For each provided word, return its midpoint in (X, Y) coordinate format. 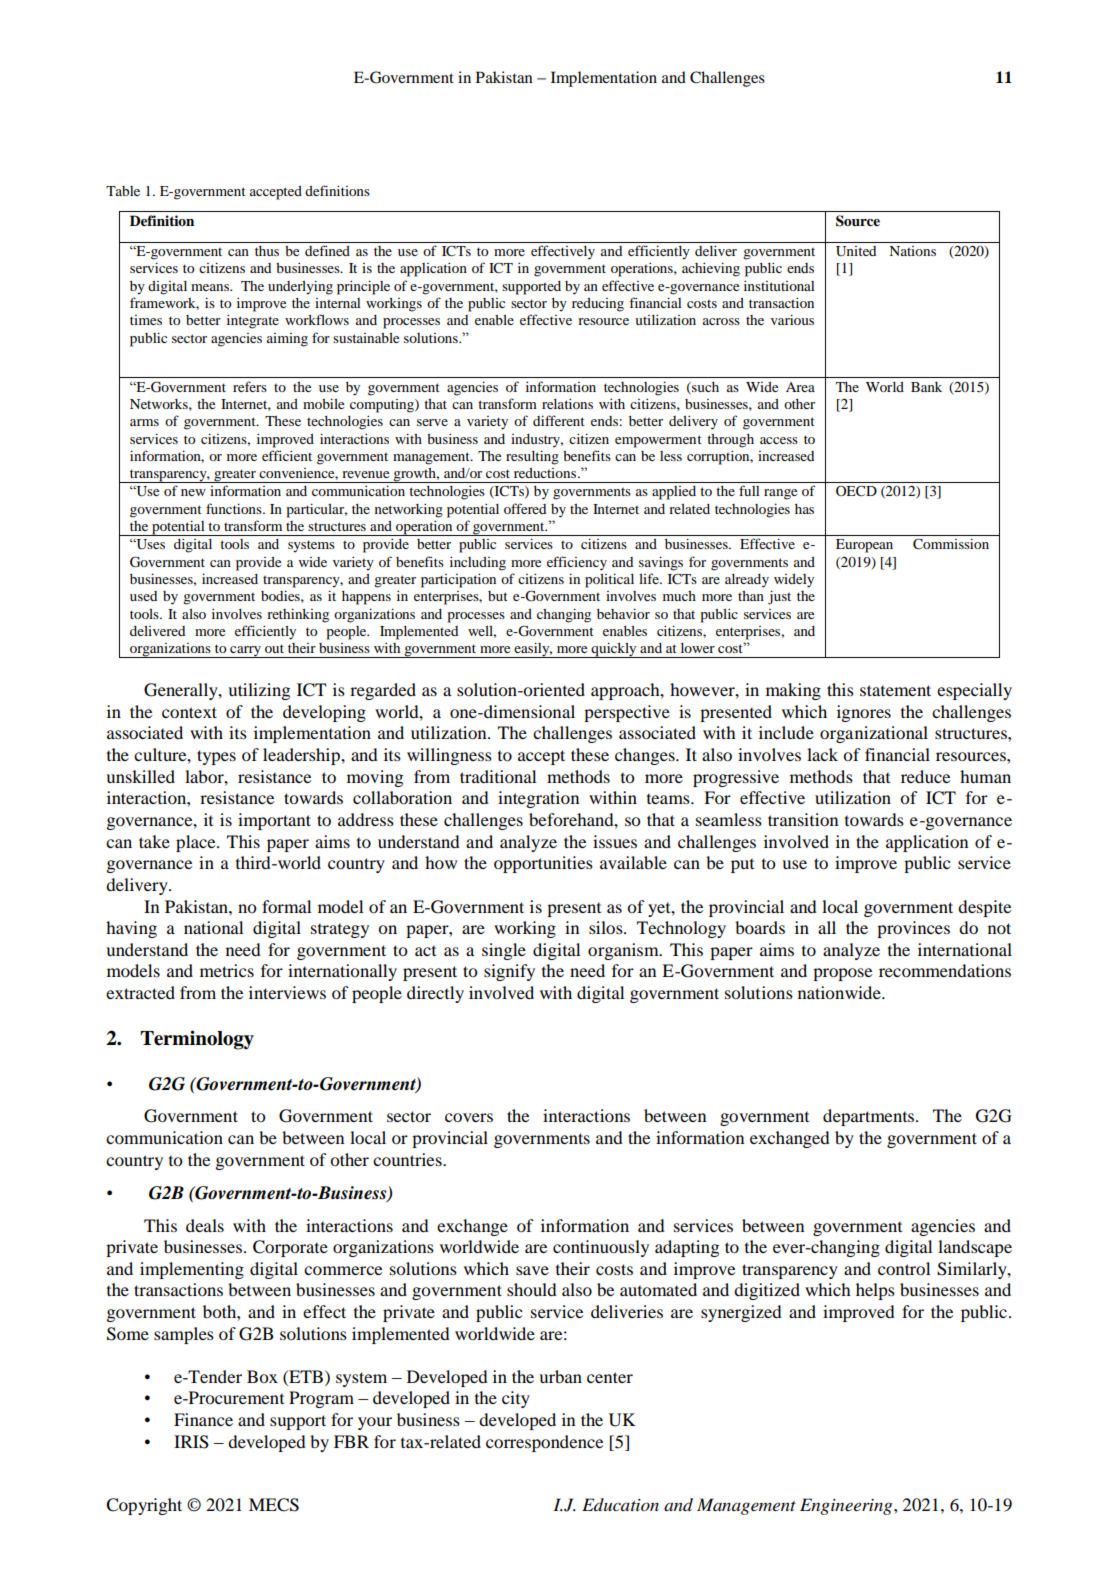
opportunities (543, 864)
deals (205, 1225)
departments (870, 1117)
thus (267, 251)
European (864, 546)
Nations (912, 251)
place (197, 843)
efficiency (577, 563)
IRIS (191, 1442)
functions (235, 508)
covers (469, 1117)
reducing (598, 305)
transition (803, 819)
